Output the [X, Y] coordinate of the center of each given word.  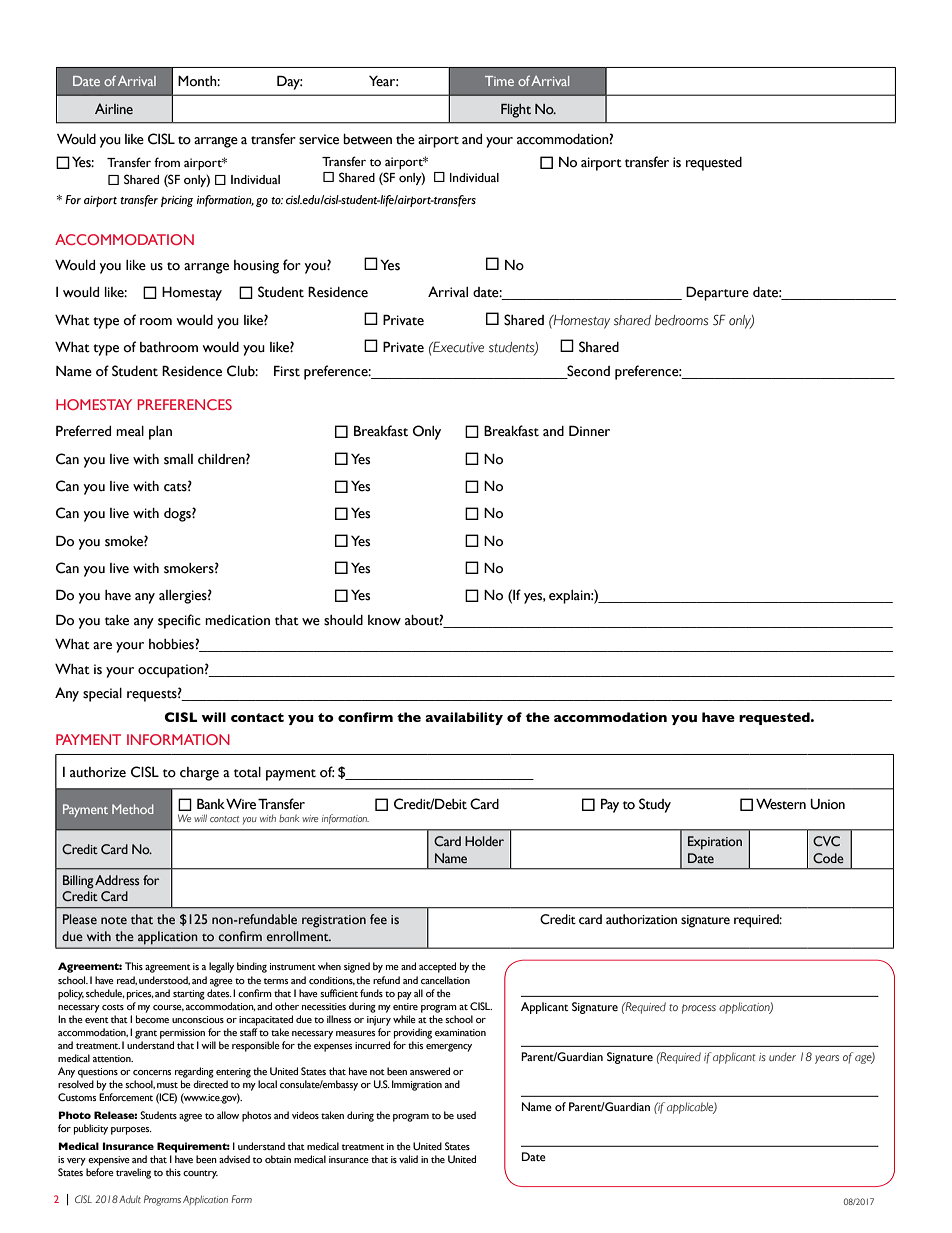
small [178, 459]
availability [464, 718]
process [699, 1009]
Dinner [589, 431]
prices [140, 995]
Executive [457, 347]
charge [199, 774]
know [384, 620]
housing [256, 267]
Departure [717, 293]
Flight [516, 111]
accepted [437, 967]
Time [499, 81]
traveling [133, 1173]
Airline [114, 109]
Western [781, 804]
